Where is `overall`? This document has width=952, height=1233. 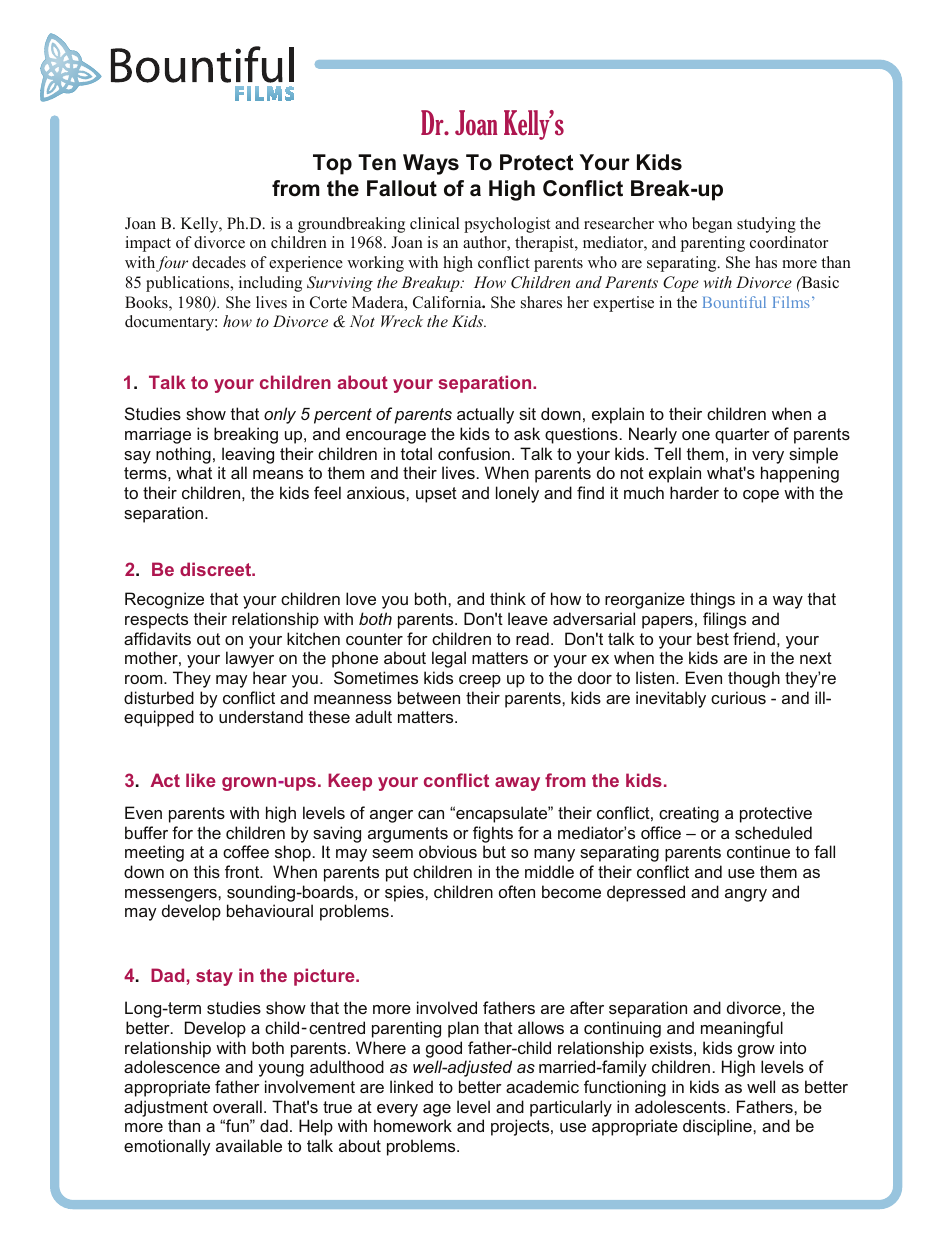 overall is located at coordinates (237, 1106).
